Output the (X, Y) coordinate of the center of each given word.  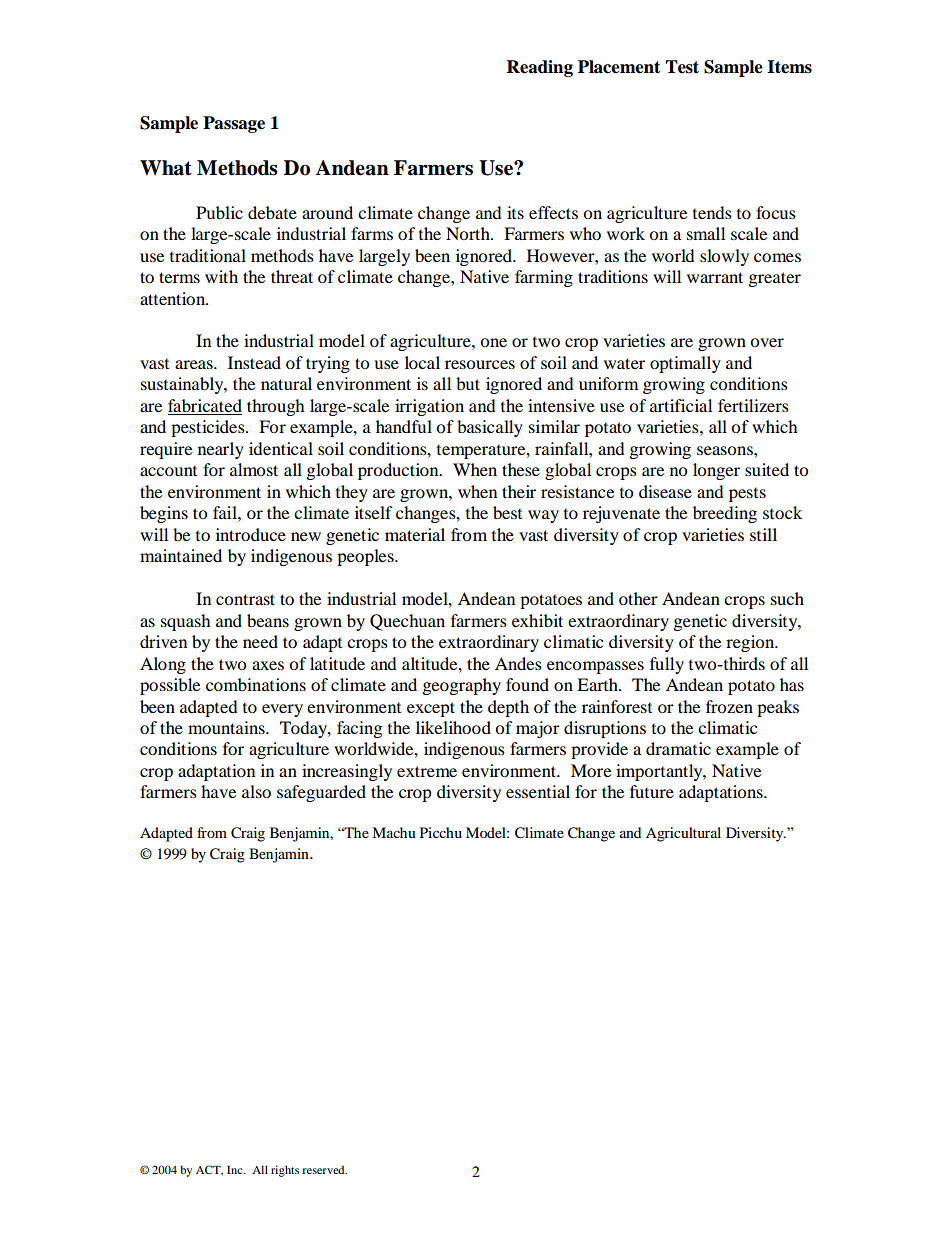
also (256, 791)
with (221, 276)
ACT (209, 1170)
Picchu (441, 832)
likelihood (453, 727)
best (507, 512)
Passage (234, 124)
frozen (729, 706)
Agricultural (683, 834)
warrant (715, 277)
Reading (540, 68)
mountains (227, 727)
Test (682, 67)
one (493, 342)
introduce (251, 534)
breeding (725, 514)
